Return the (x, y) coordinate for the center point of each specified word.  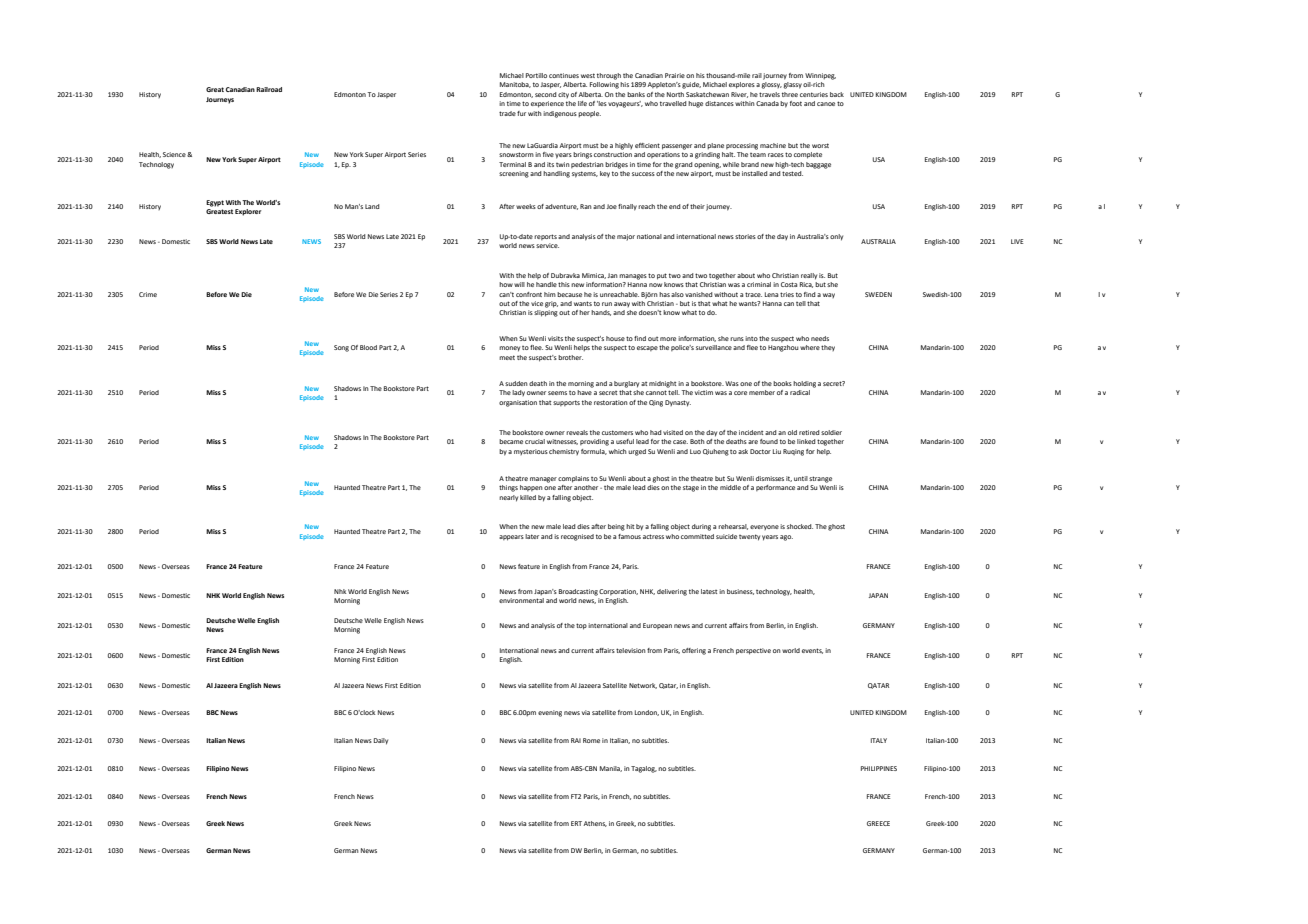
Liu (777, 451)
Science (175, 154)
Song (341, 348)
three (790, 94)
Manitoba (515, 85)
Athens (595, 824)
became (511, 441)
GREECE (878, 823)
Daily (381, 741)
